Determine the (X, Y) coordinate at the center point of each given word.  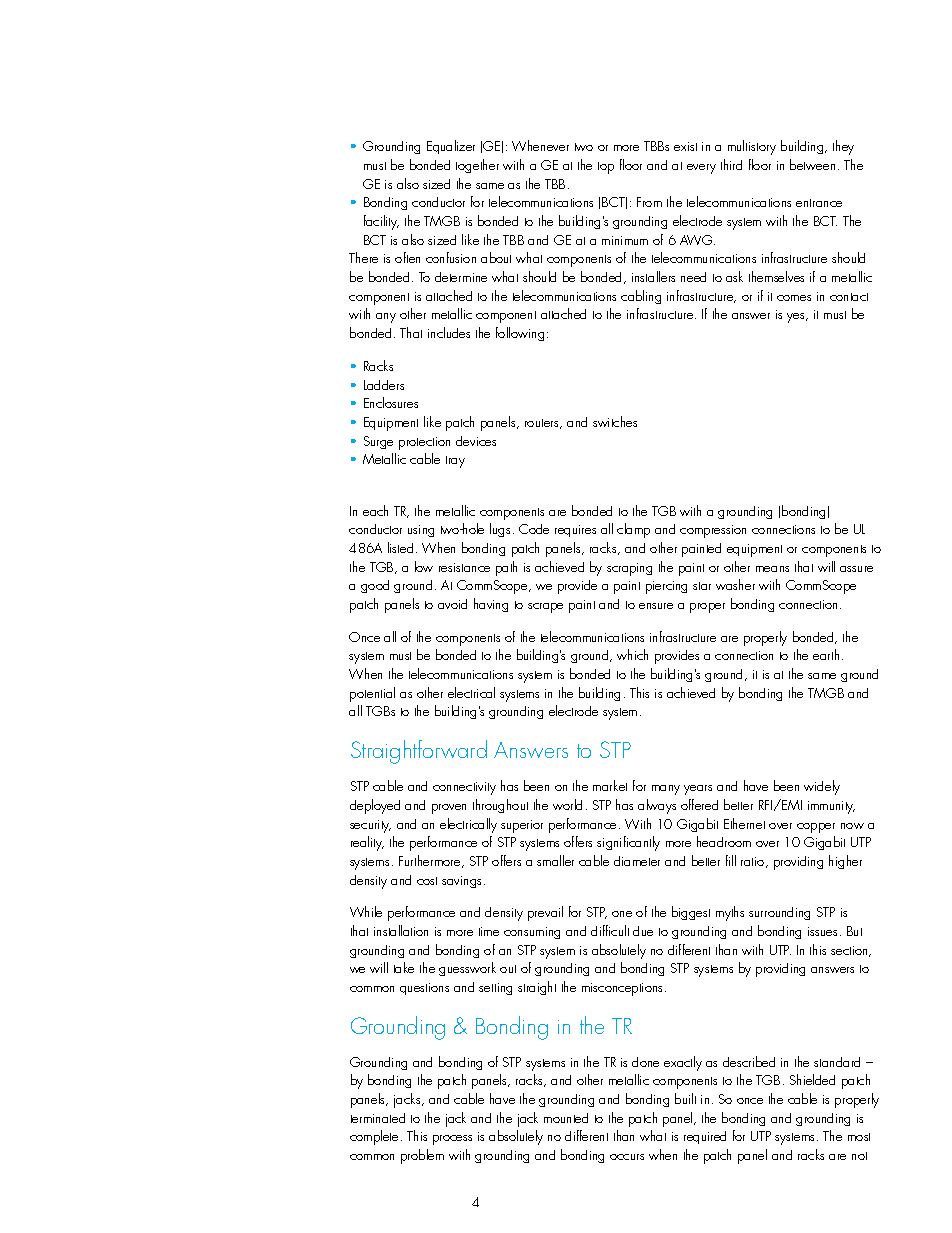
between (812, 164)
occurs (627, 1157)
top (606, 168)
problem (422, 1156)
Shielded (812, 1079)
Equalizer (451, 147)
